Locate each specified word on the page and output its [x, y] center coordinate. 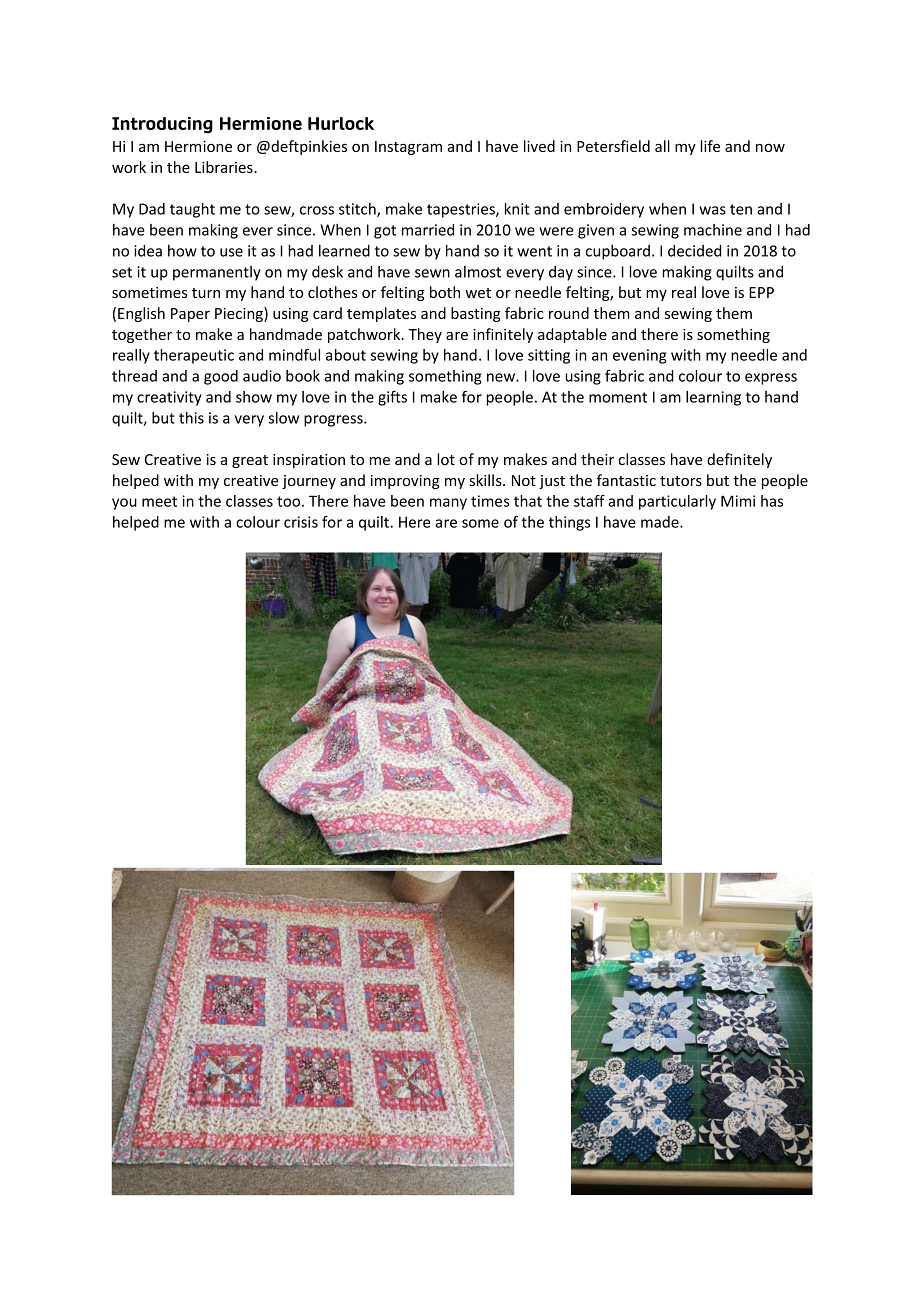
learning [713, 398]
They [425, 335]
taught [192, 210]
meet [159, 501]
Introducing [162, 125]
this [191, 418]
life [710, 146]
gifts [392, 398]
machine [713, 230]
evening [640, 356]
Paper [190, 315]
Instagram [408, 148]
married [428, 230]
